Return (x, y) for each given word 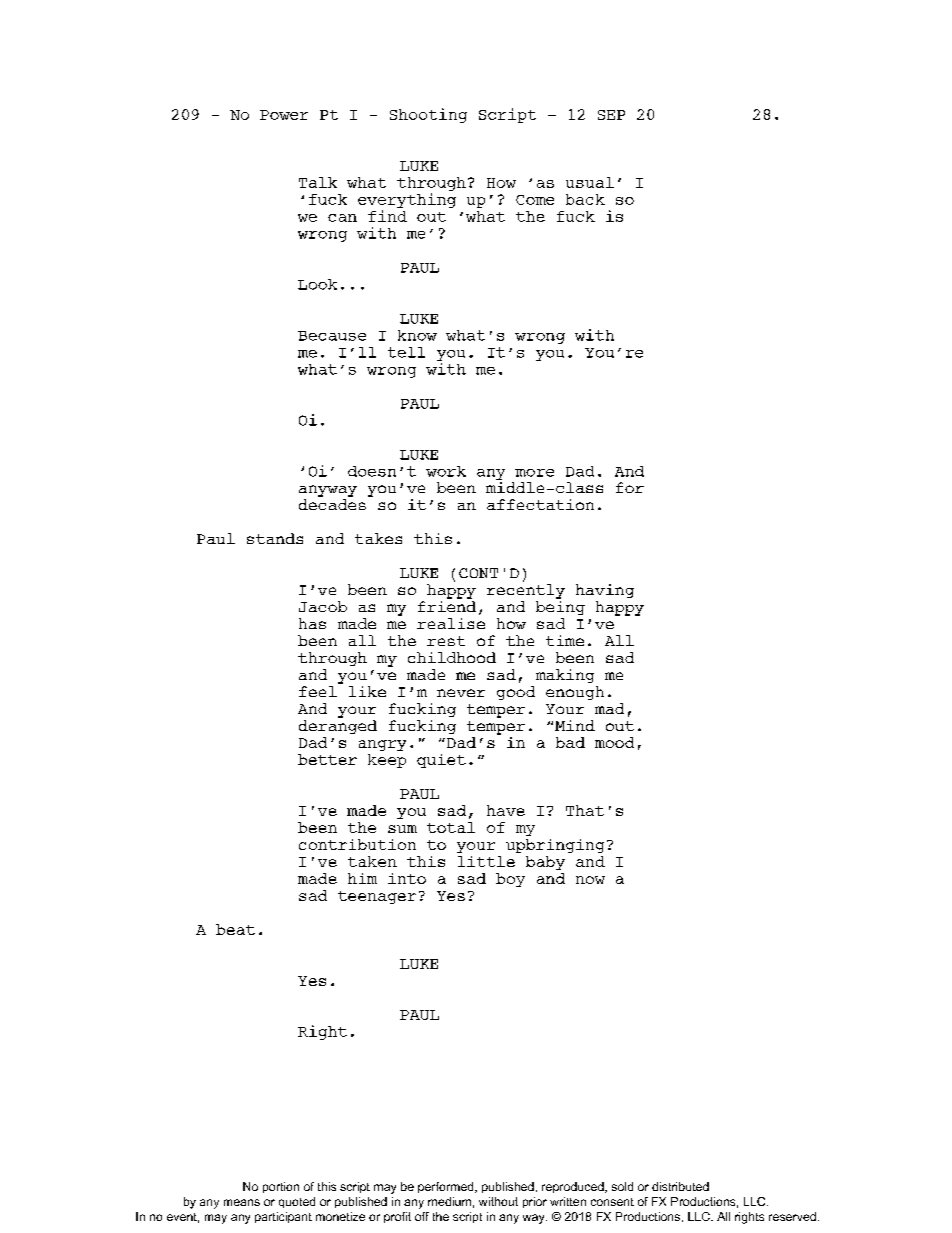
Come (535, 200)
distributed (680, 1186)
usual (590, 182)
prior (535, 1202)
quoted (297, 1202)
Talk (318, 182)
